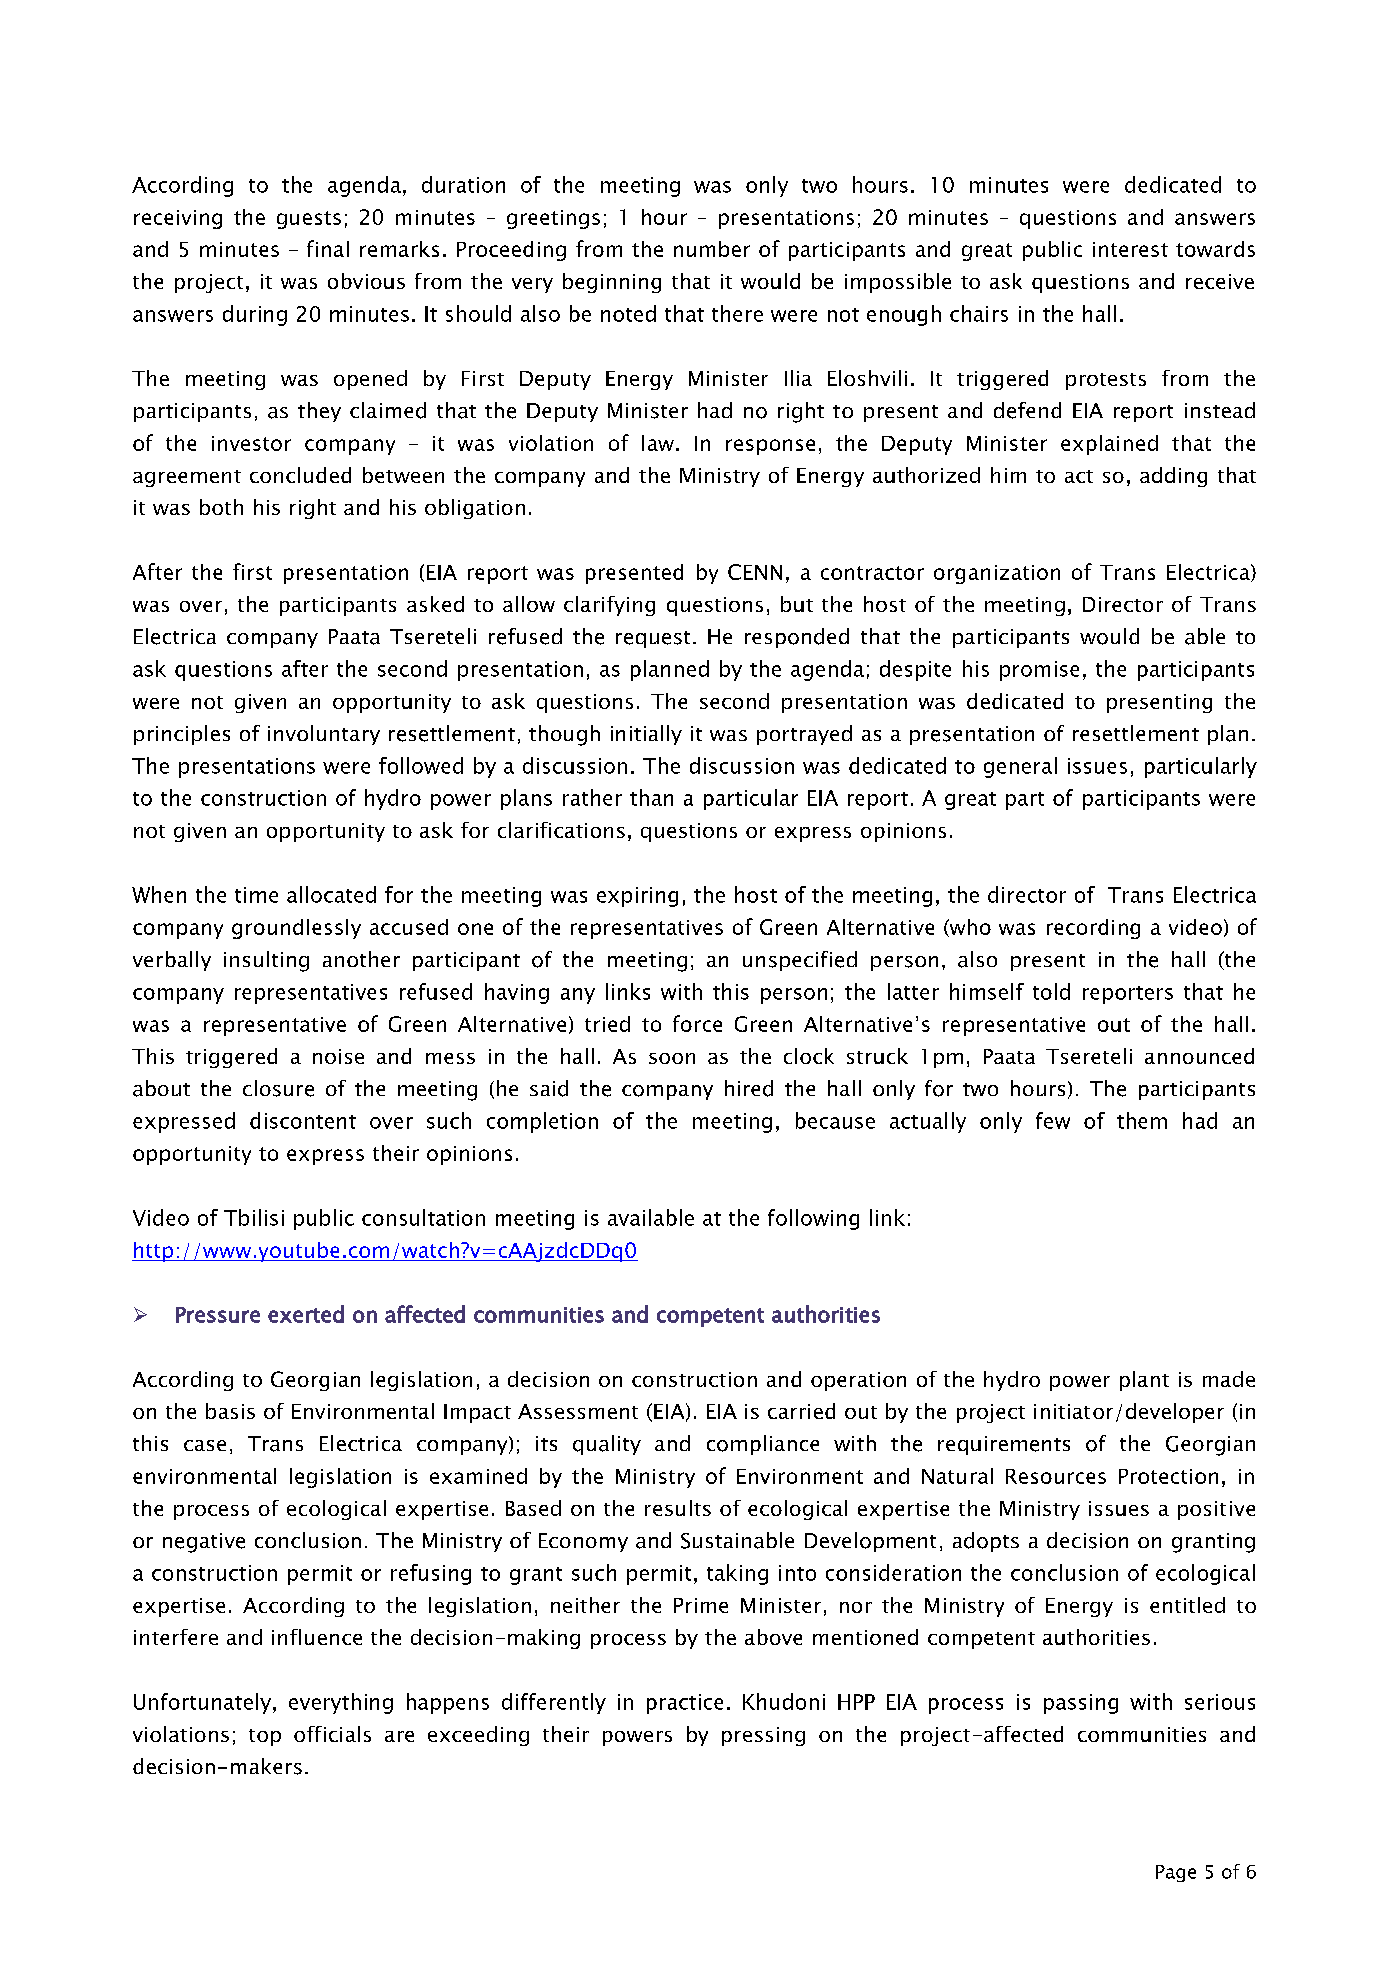 The height and width of the screenshot is (1965, 1389). I want to click on interest, so click(1130, 249).
